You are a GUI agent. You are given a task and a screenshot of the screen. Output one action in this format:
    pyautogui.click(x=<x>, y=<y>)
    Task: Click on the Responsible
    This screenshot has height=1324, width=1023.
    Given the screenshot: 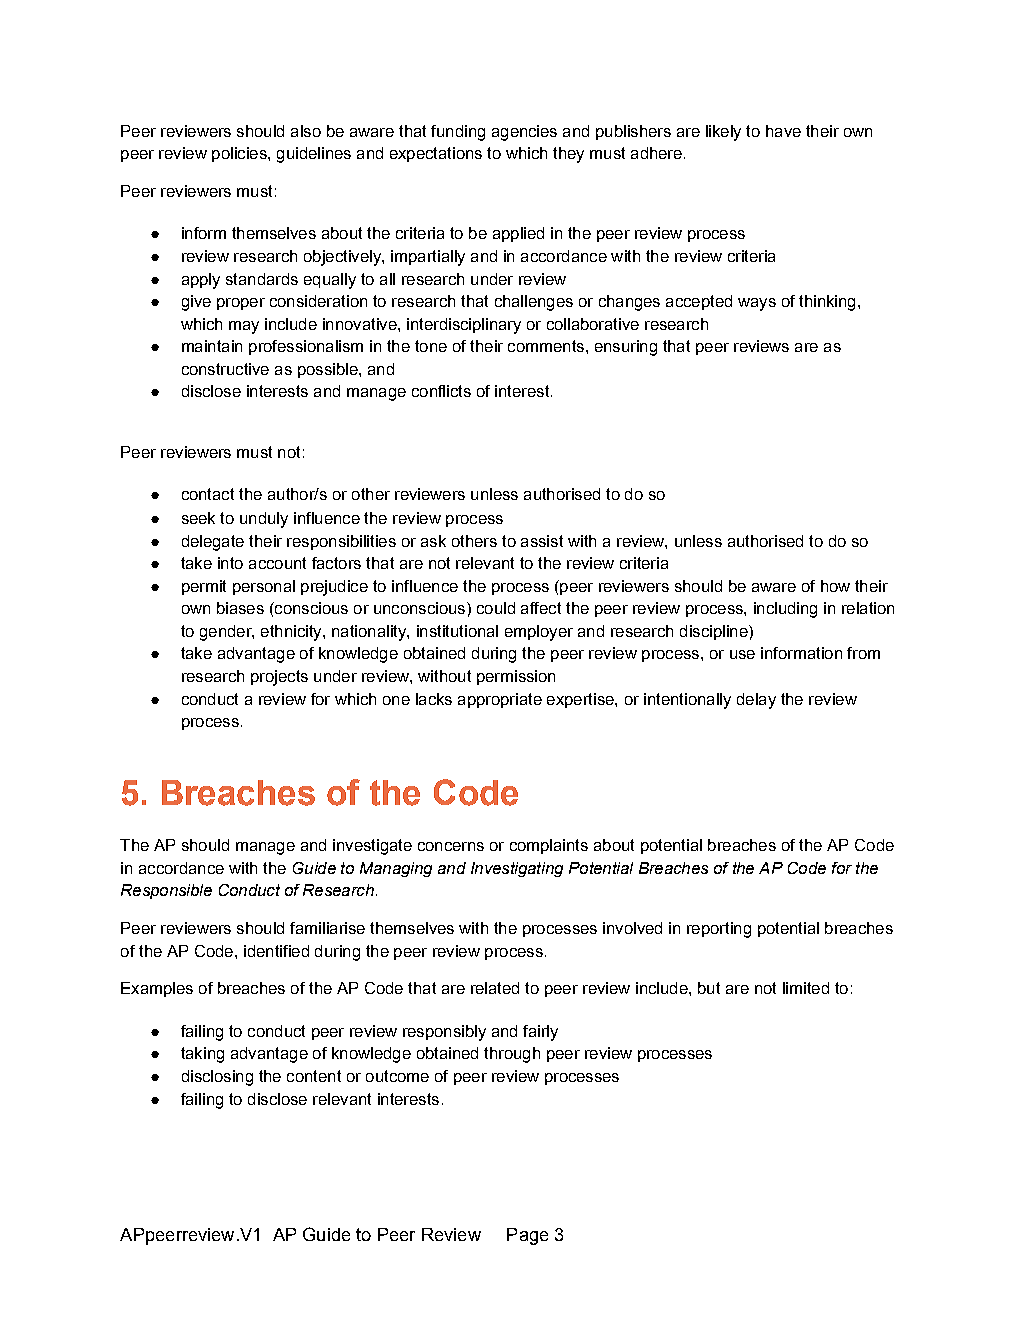 What is the action you would take?
    pyautogui.click(x=166, y=891)
